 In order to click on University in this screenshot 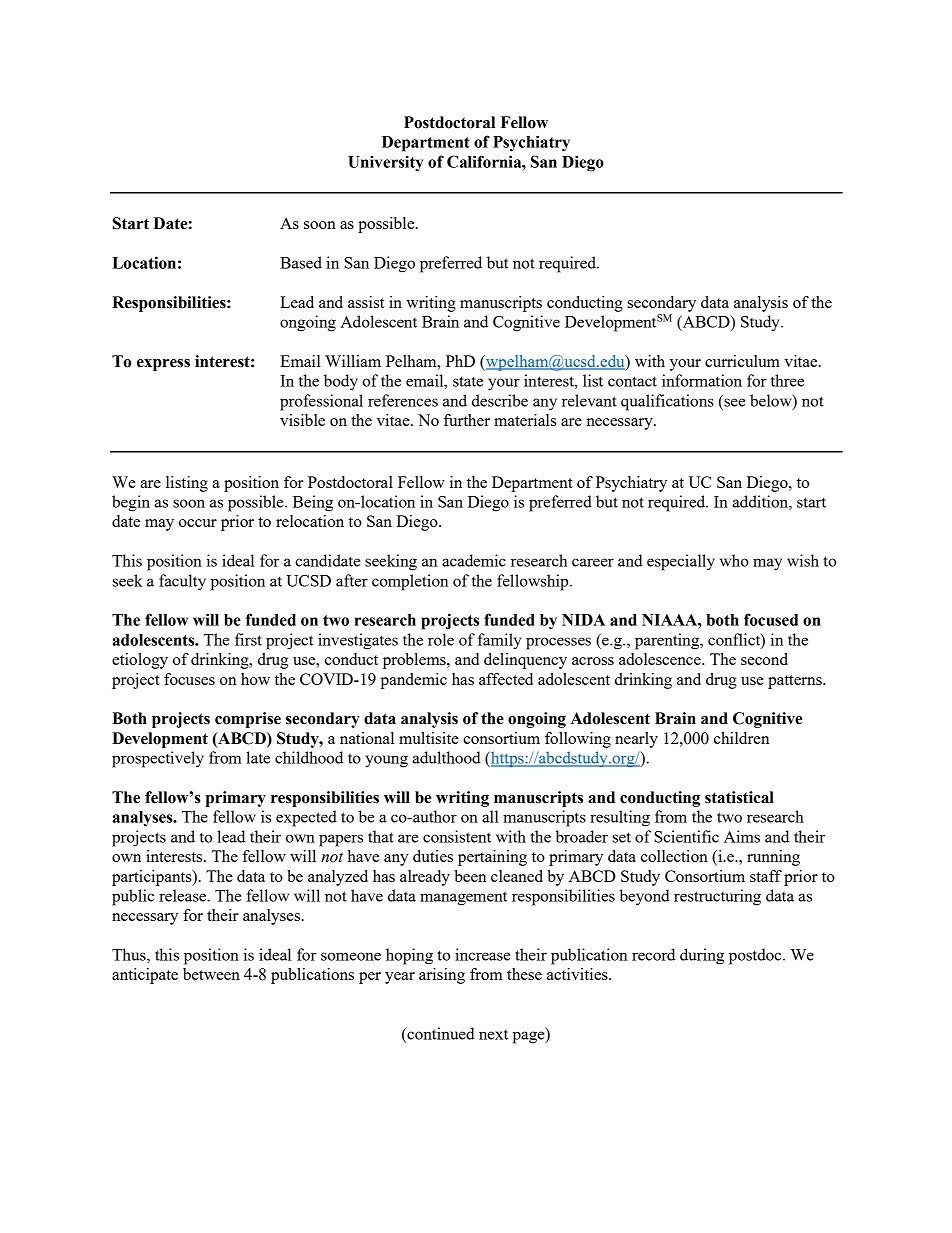, I will do `click(385, 163)`.
